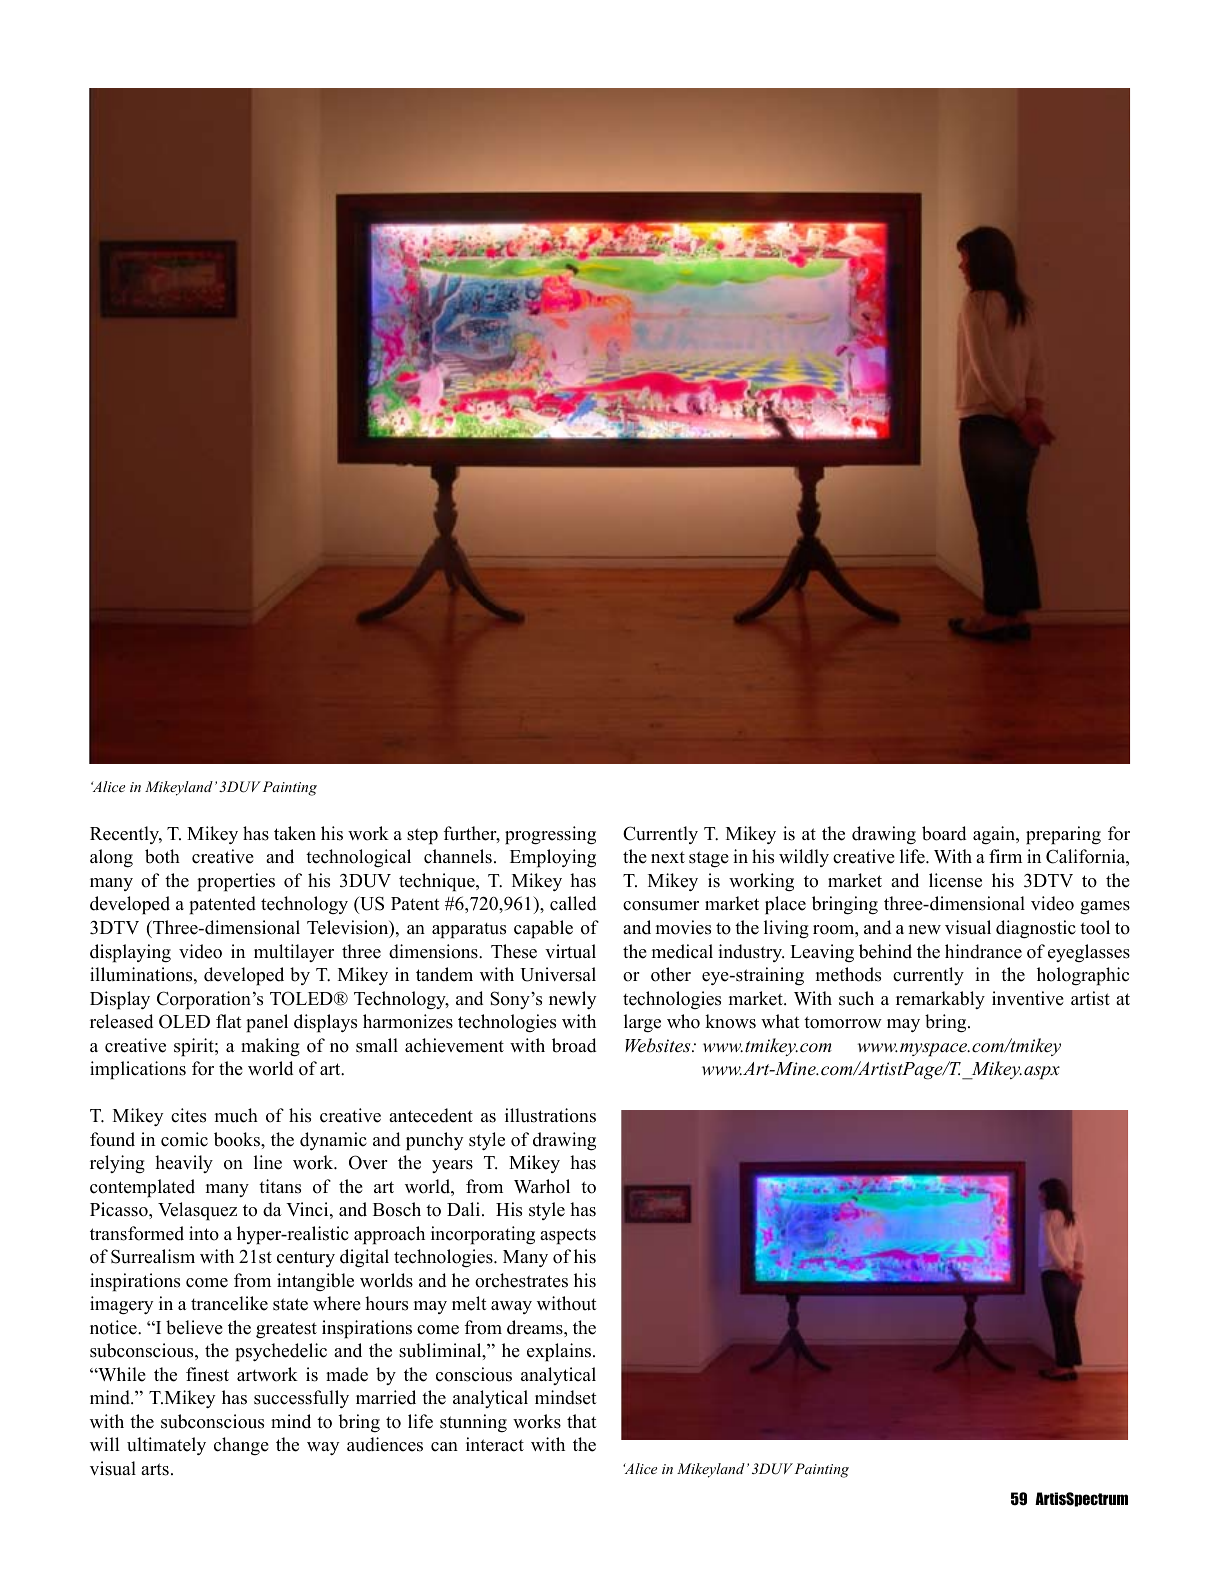 This screenshot has width=1217, height=1570. What do you see at coordinates (843, 1022) in the screenshot?
I see `tomorrow` at bounding box center [843, 1022].
